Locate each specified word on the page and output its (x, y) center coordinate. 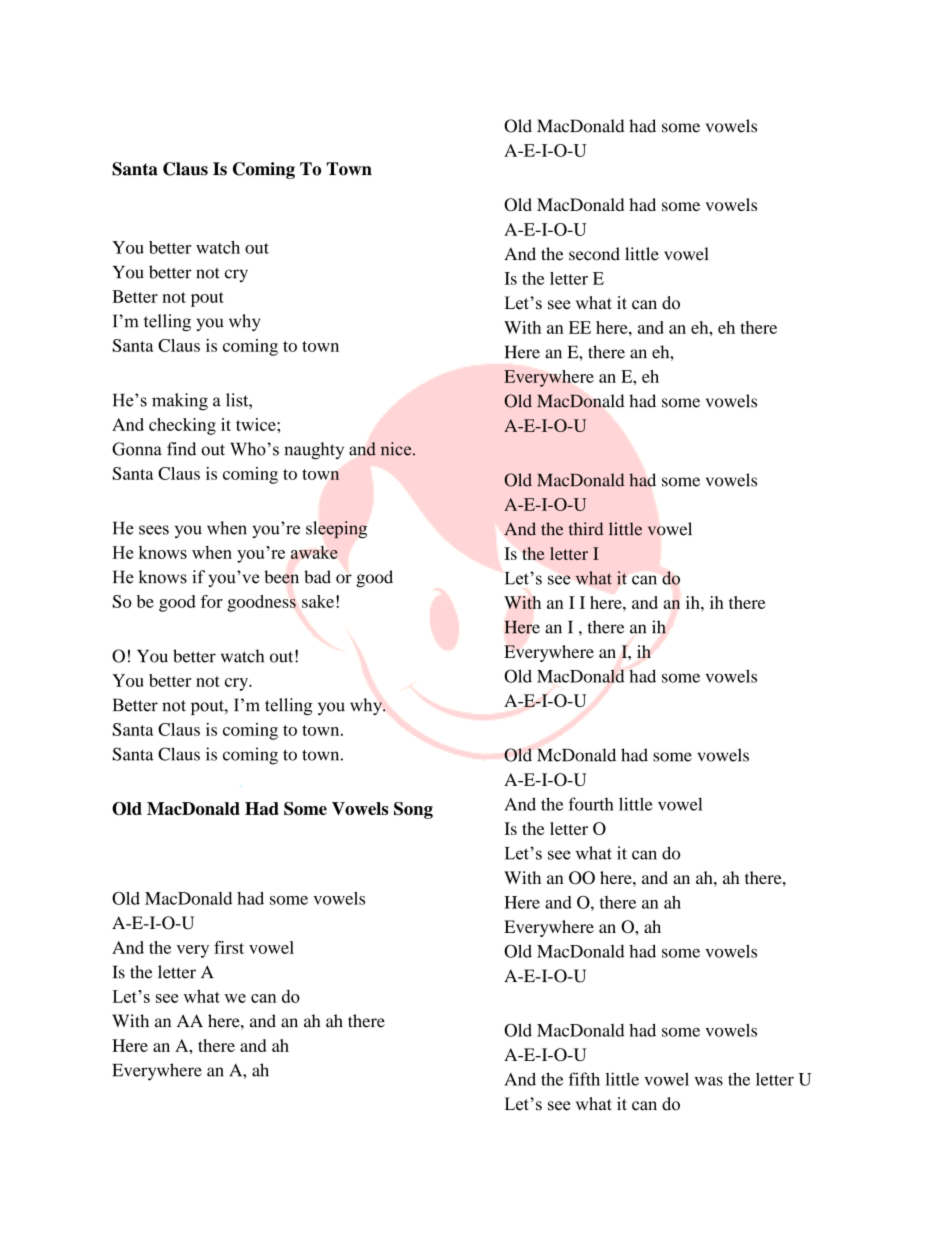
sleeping (336, 529)
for (212, 601)
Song (413, 810)
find (181, 449)
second (594, 254)
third (586, 529)
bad (317, 577)
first (229, 947)
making (180, 402)
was (709, 1081)
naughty (314, 451)
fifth (584, 1079)
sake (318, 601)
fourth (591, 804)
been (281, 577)
